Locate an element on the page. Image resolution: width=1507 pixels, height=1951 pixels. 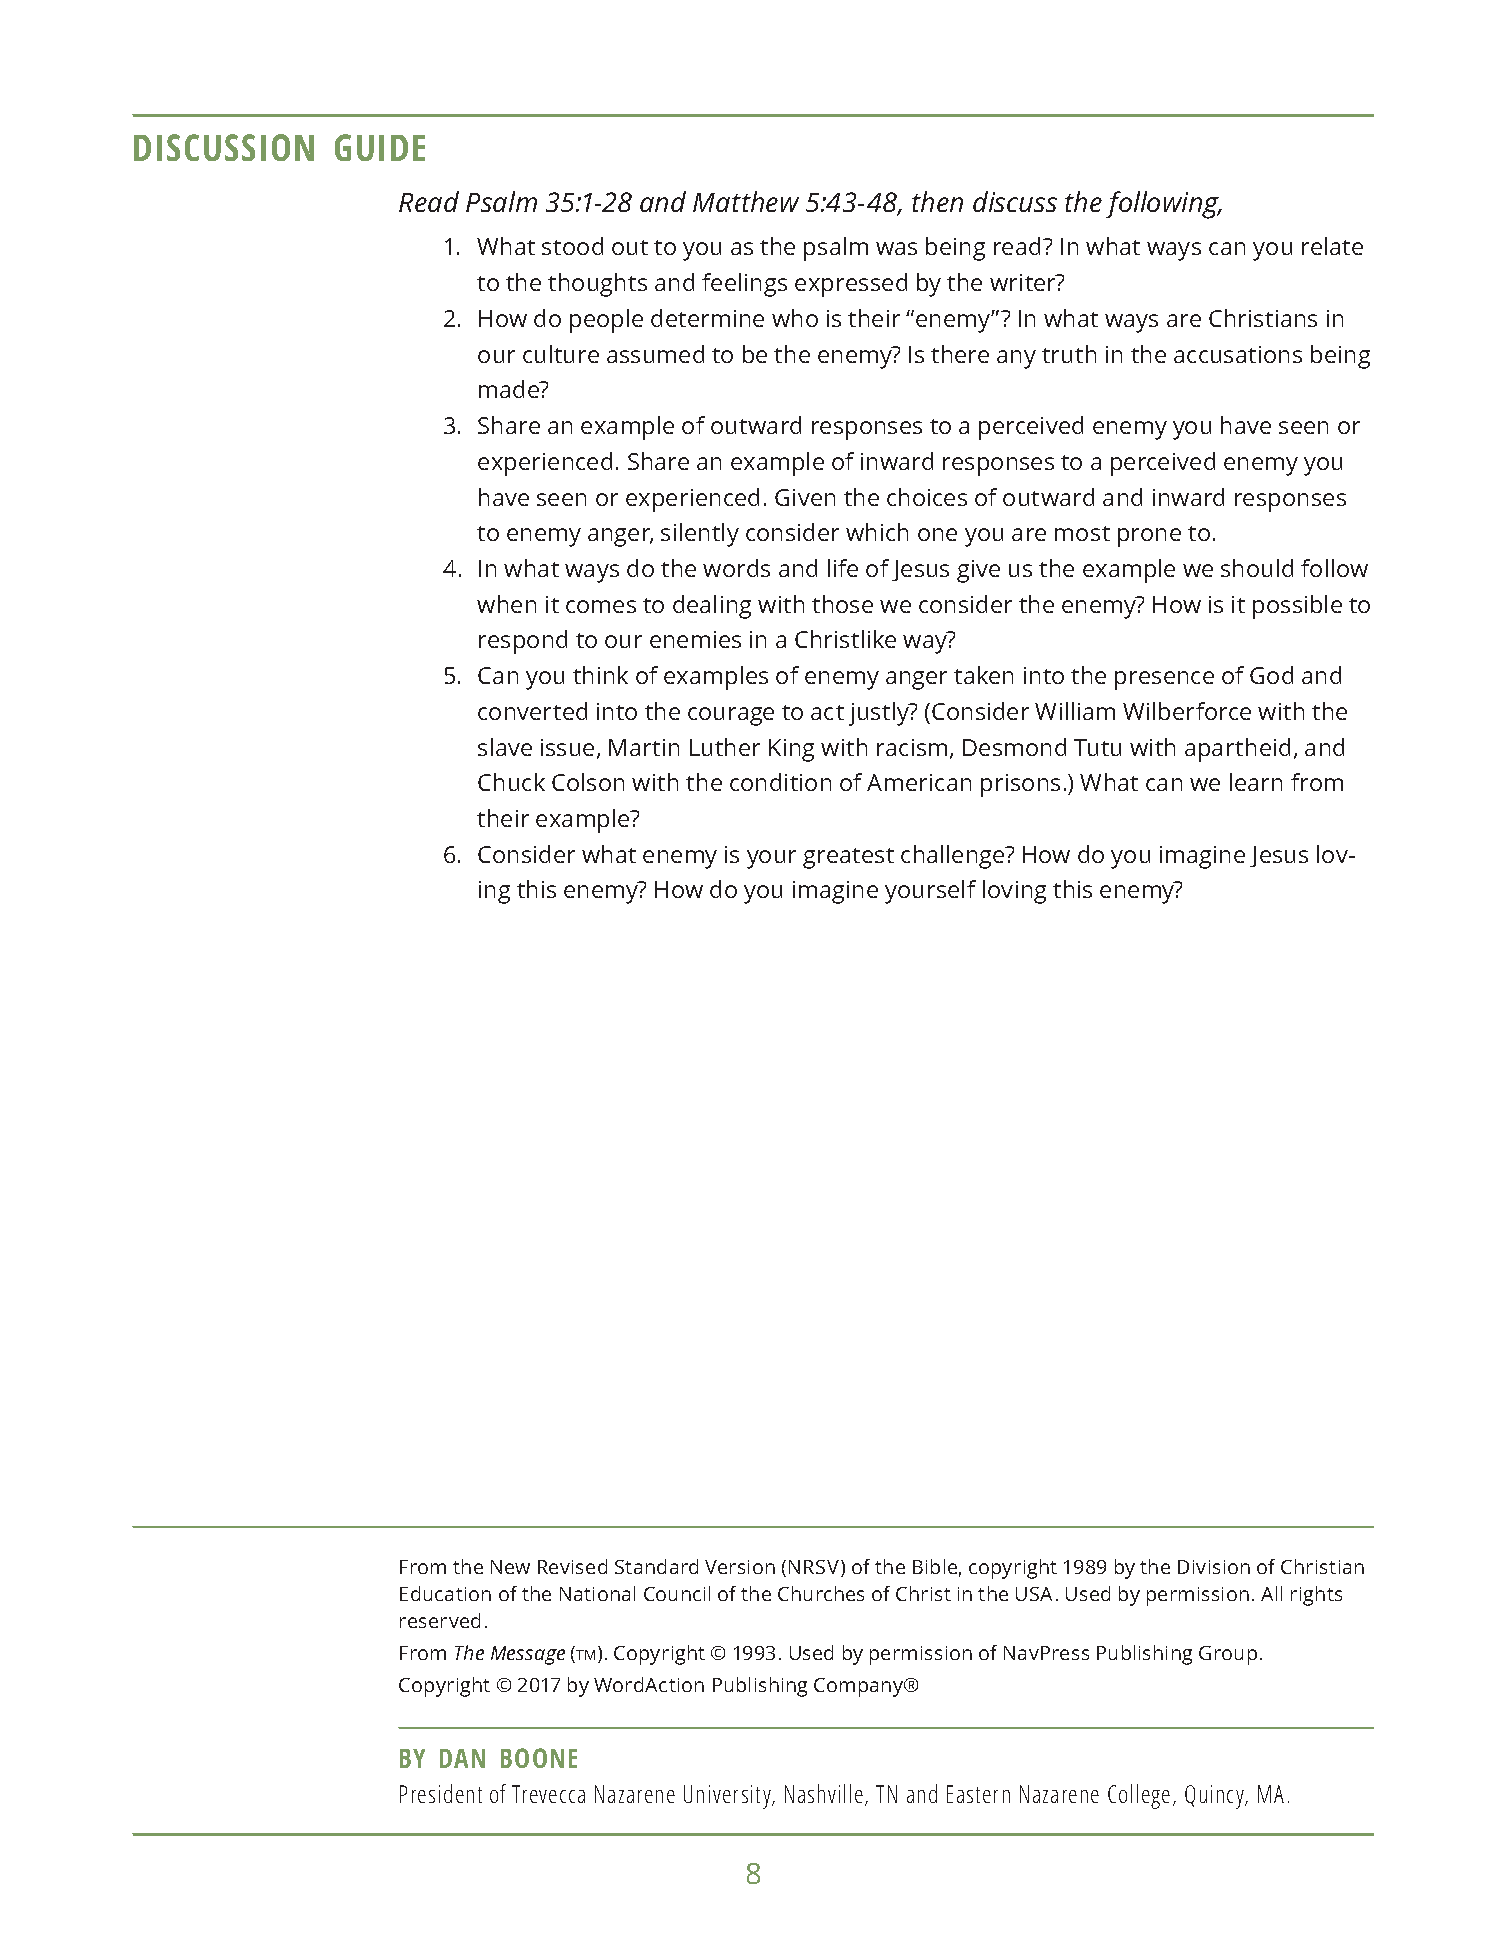
learn is located at coordinates (1256, 782).
